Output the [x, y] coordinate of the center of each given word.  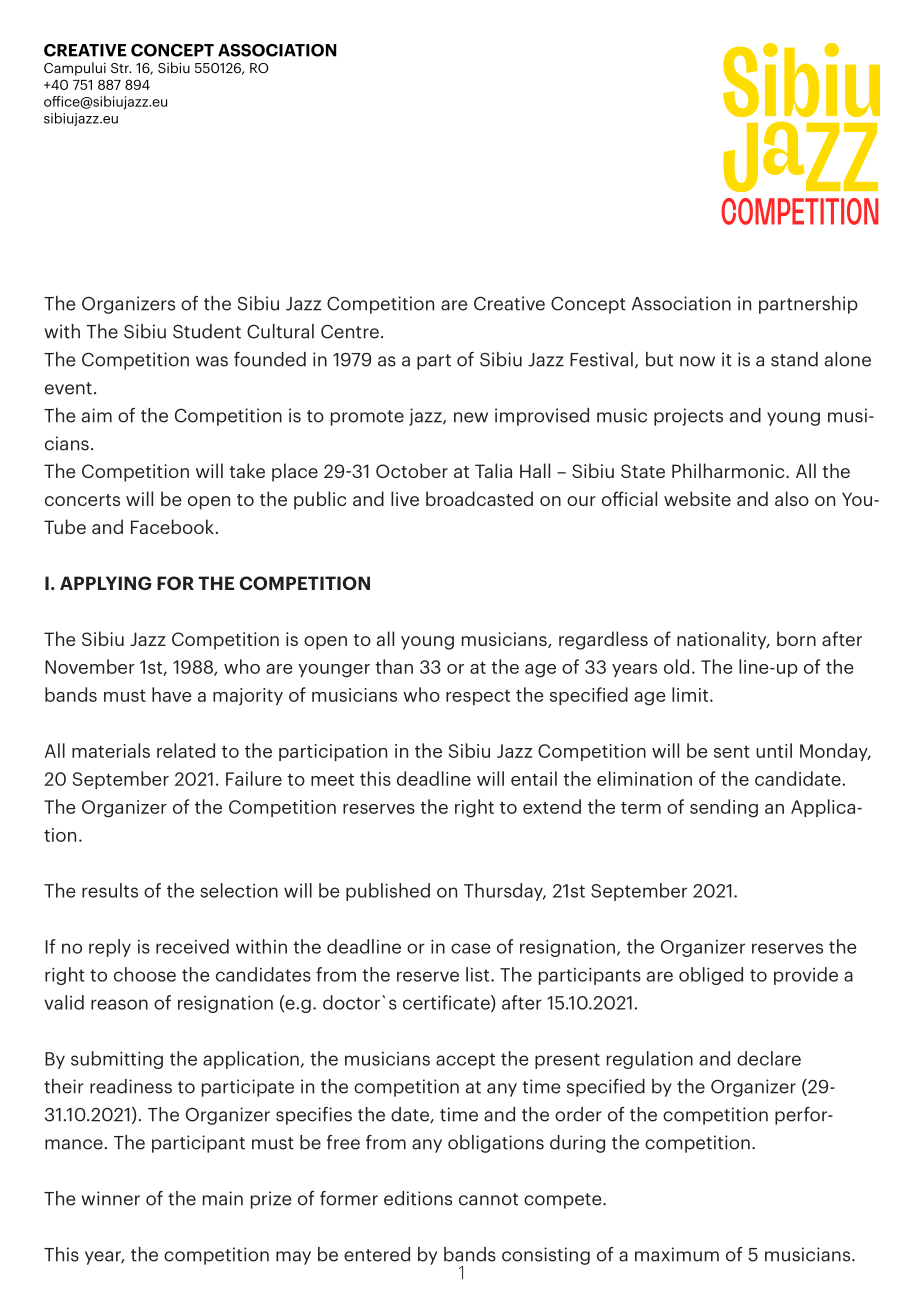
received [192, 946]
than [394, 666]
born [796, 638]
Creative [509, 303]
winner [111, 1198]
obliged [711, 976]
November [90, 666]
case [471, 948]
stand [794, 359]
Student [207, 331]
